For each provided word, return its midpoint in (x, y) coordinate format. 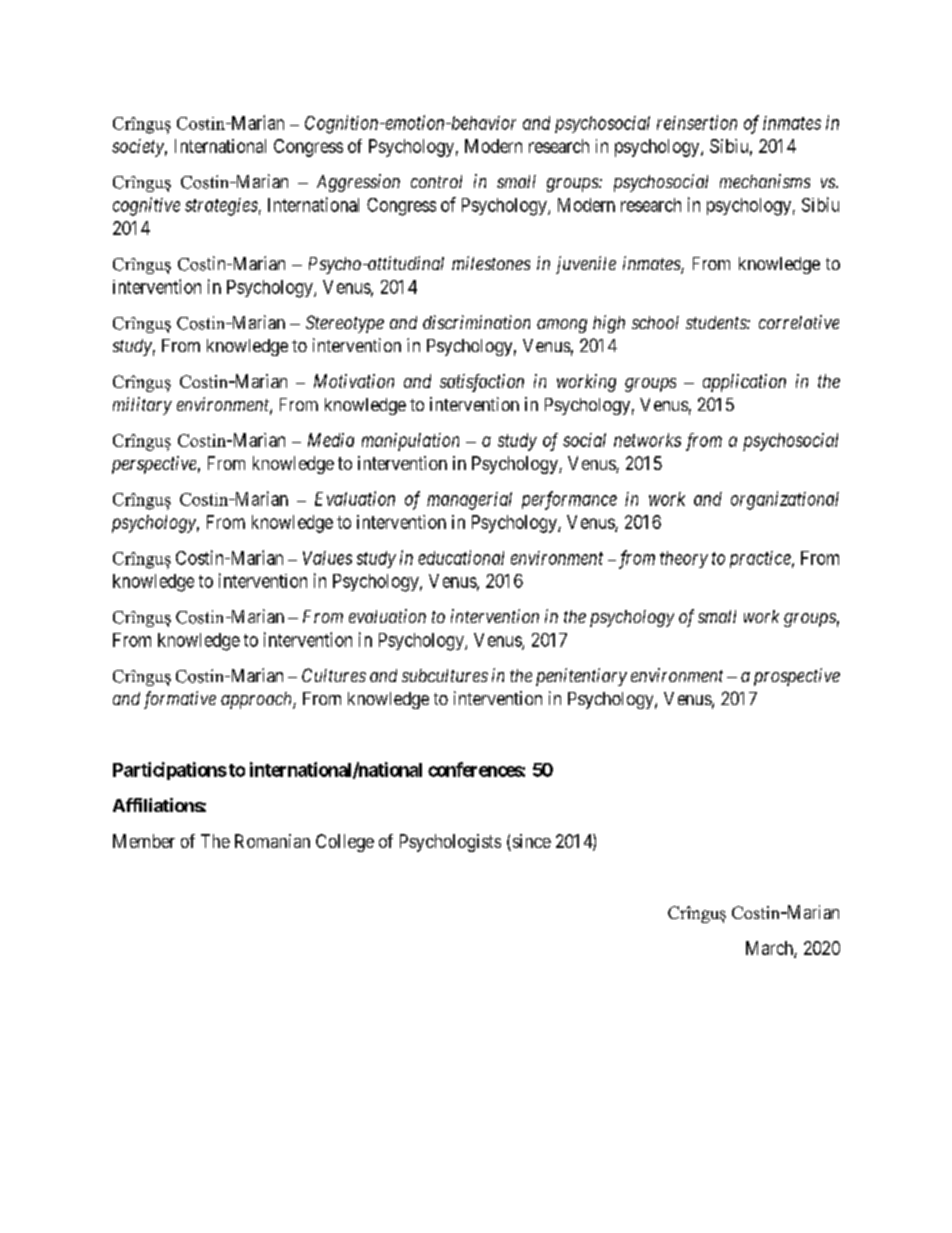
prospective (797, 677)
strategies (221, 207)
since (530, 842)
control (436, 181)
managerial (469, 501)
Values (327, 558)
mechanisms (765, 181)
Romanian (272, 841)
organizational (785, 500)
